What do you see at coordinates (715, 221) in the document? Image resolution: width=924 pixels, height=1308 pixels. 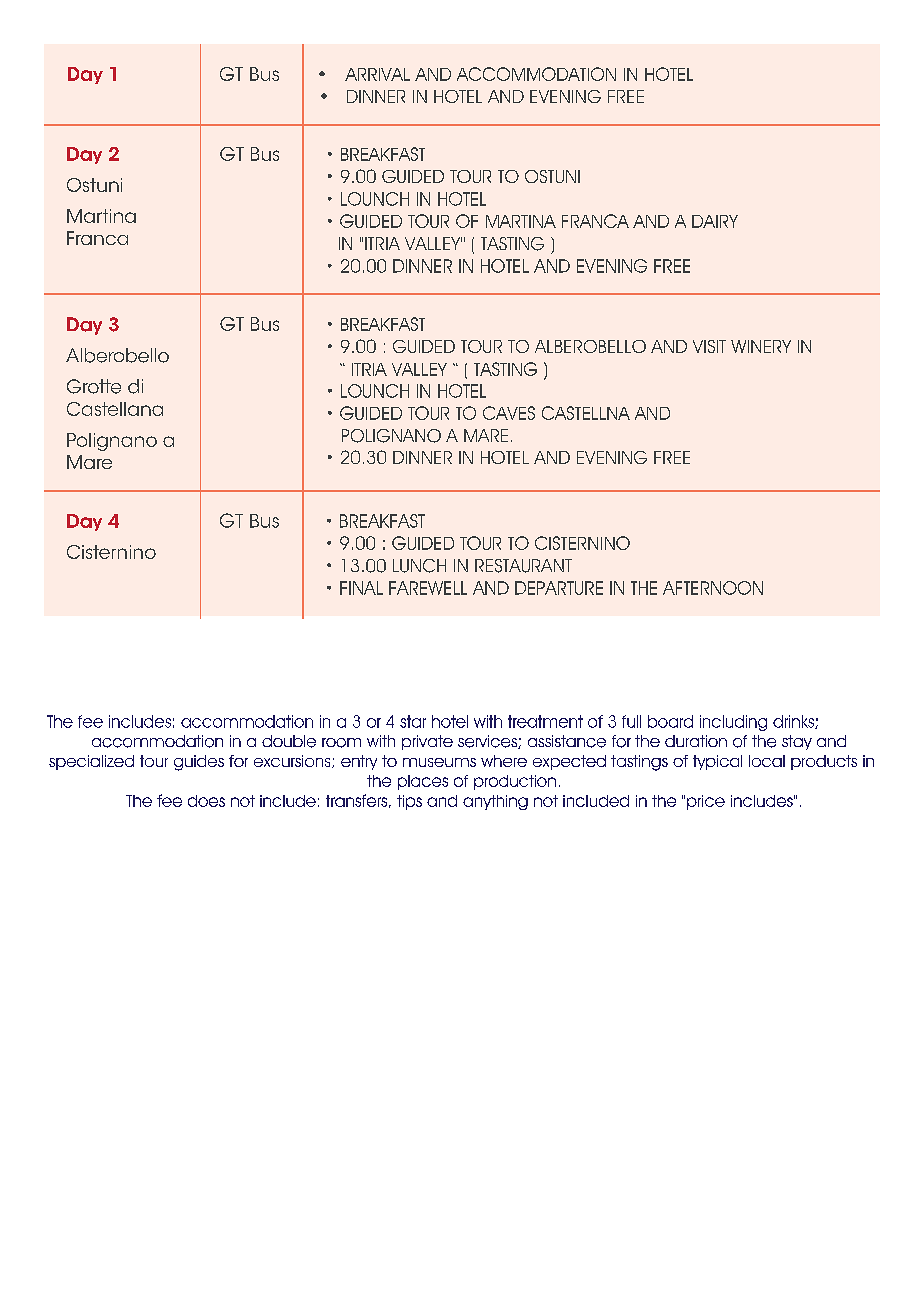 I see `DAIRY` at bounding box center [715, 221].
